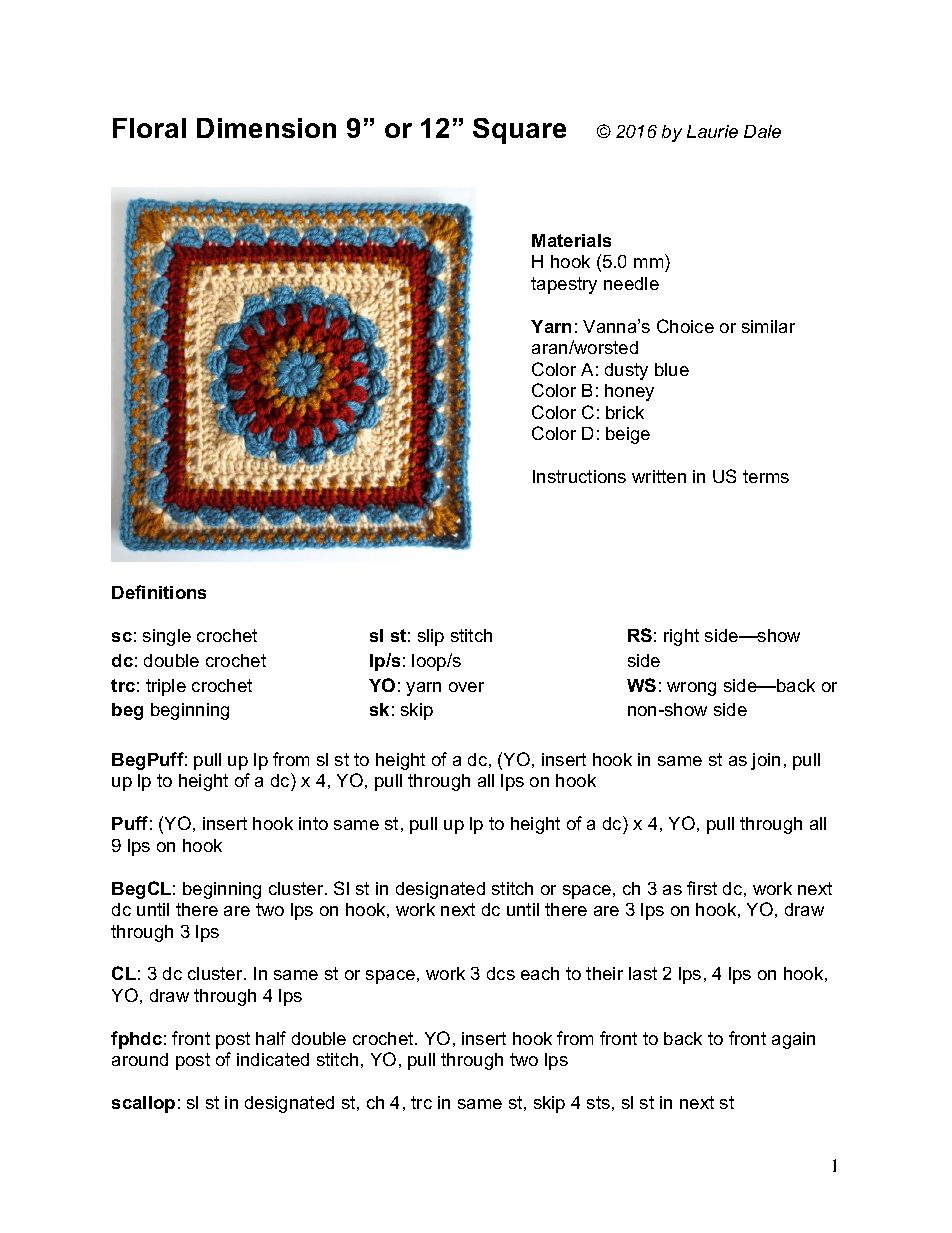 Image resolution: width=952 pixels, height=1233 pixels. Describe the element at coordinates (271, 1038) in the screenshot. I see `half` at that location.
